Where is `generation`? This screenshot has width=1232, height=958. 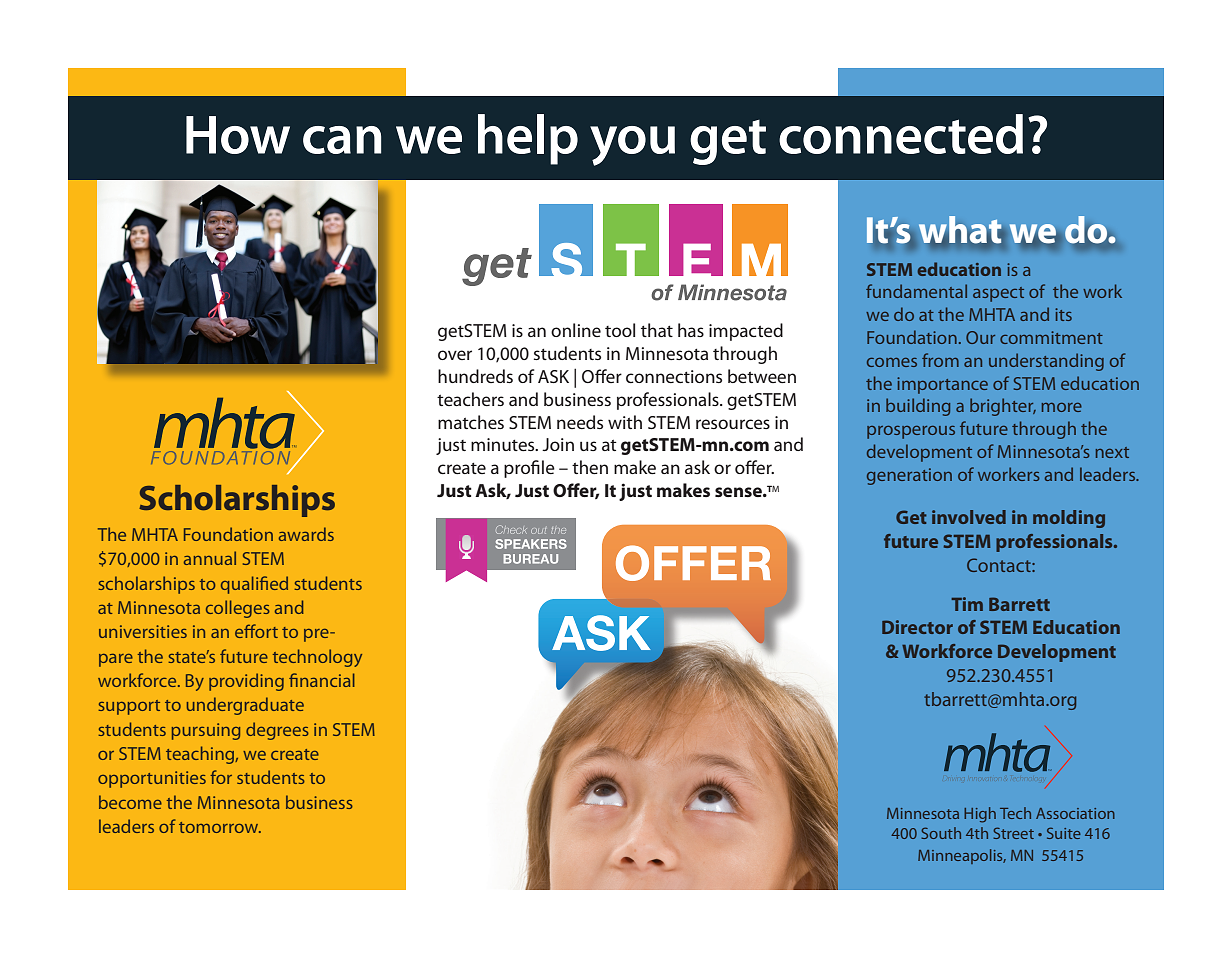
generation is located at coordinates (909, 476).
